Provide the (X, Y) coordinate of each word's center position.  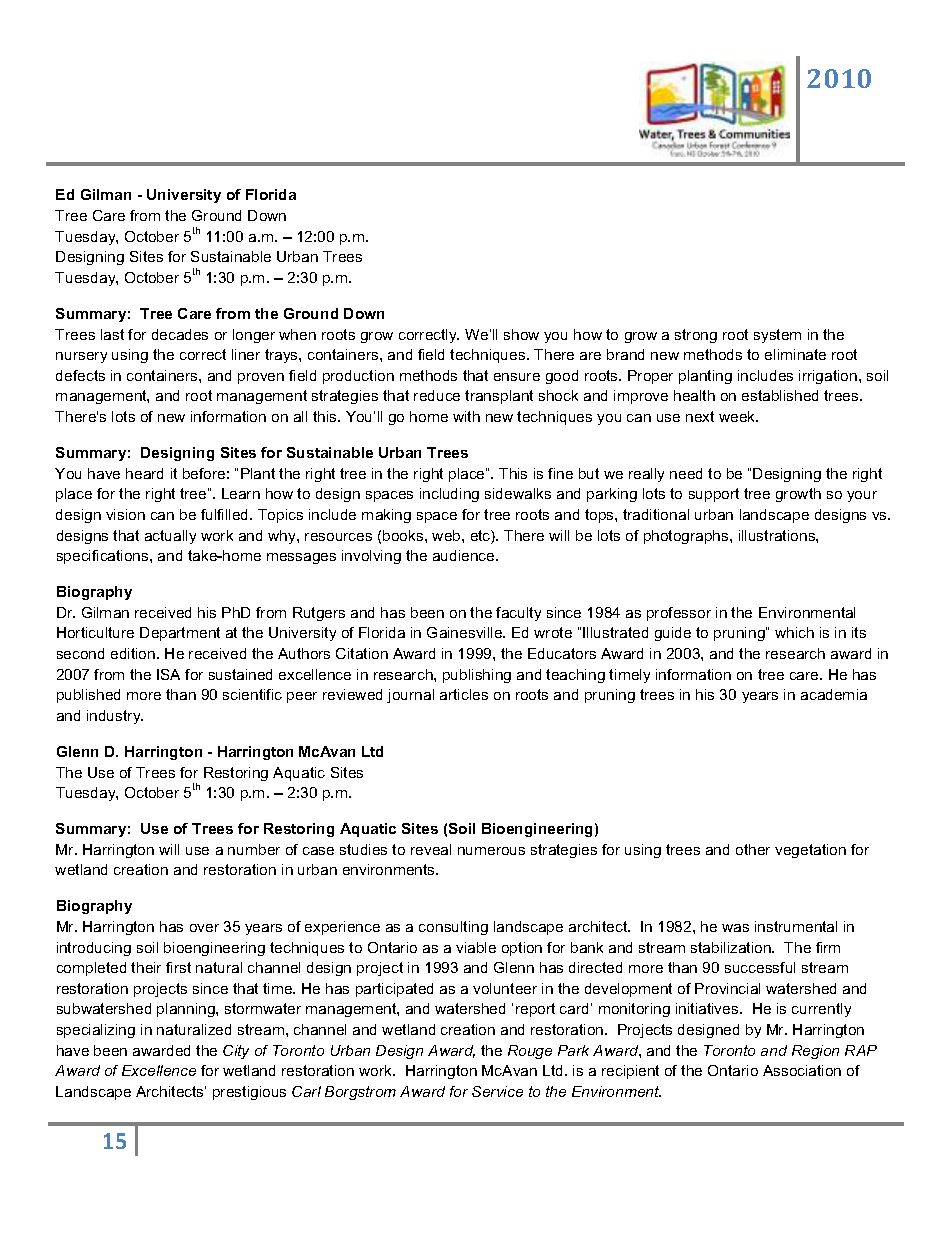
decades (180, 334)
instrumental (796, 926)
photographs (687, 537)
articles (464, 694)
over (204, 928)
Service (497, 1091)
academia (834, 694)
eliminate (795, 354)
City (236, 1052)
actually (170, 537)
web (447, 535)
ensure (517, 377)
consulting (453, 928)
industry (115, 717)
